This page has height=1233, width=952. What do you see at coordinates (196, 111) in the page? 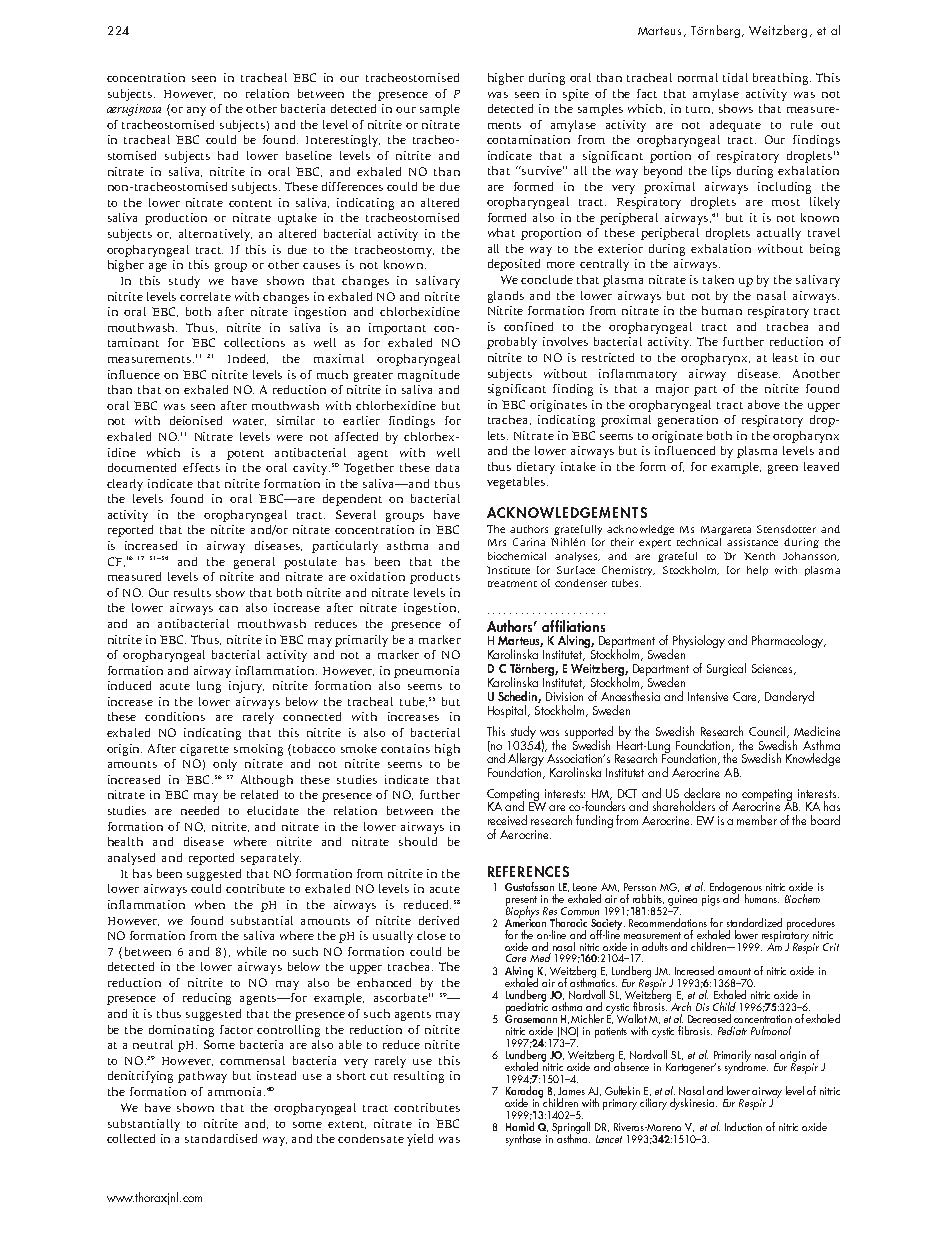
I see `any` at bounding box center [196, 111].
